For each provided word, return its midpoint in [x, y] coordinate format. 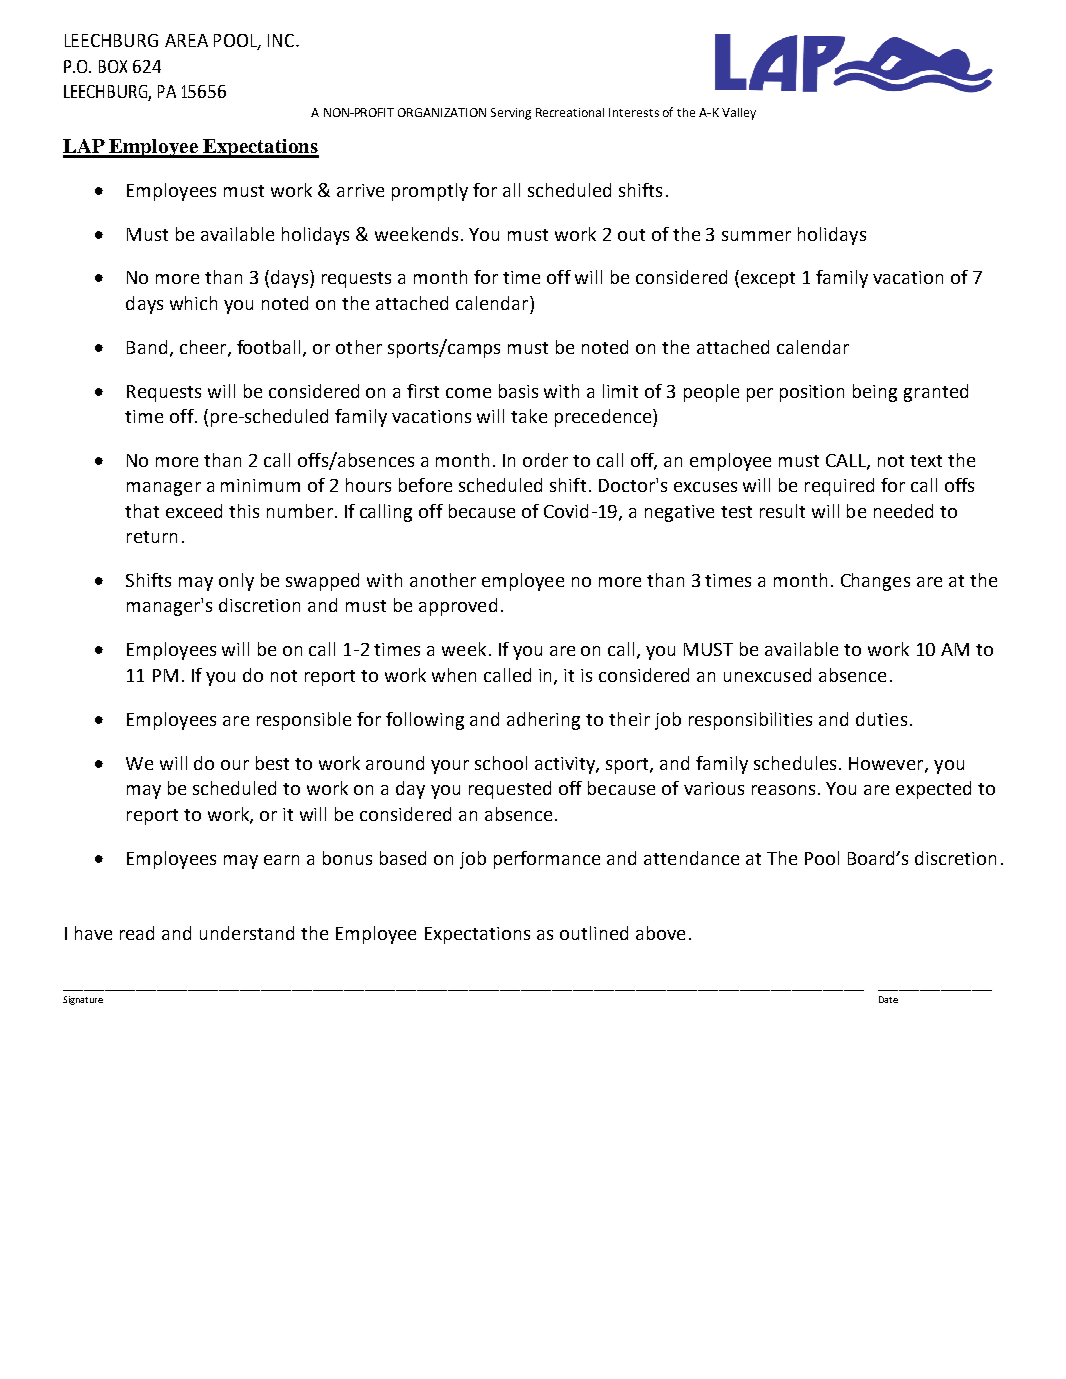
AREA [186, 40]
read [137, 933]
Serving [511, 114]
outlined [594, 933]
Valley [739, 114]
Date [888, 999]
